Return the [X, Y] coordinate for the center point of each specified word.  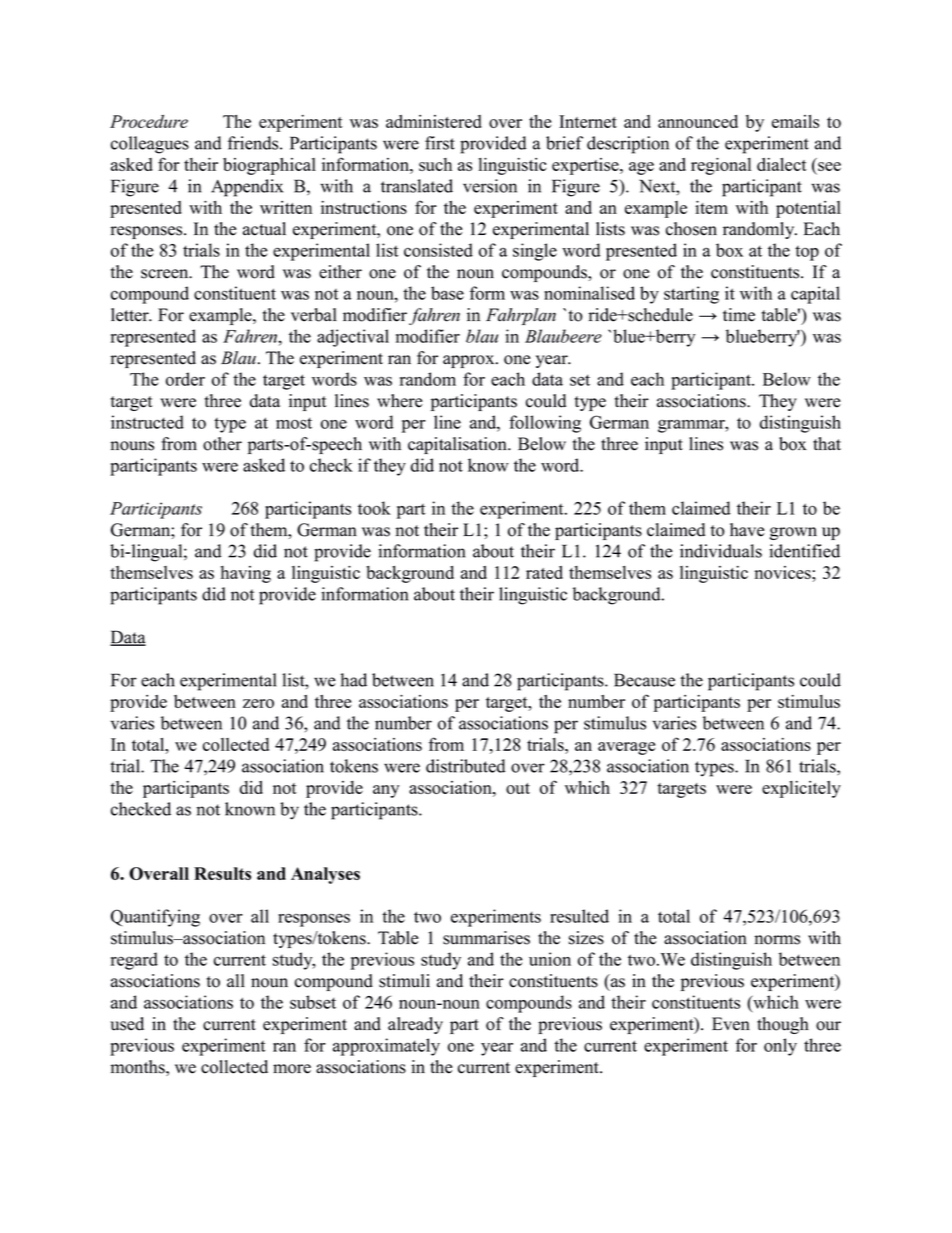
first [440, 143]
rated [544, 572]
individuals [721, 551]
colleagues [150, 145]
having [246, 574]
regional [721, 166]
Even [731, 1024]
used [127, 1024]
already [415, 1025]
